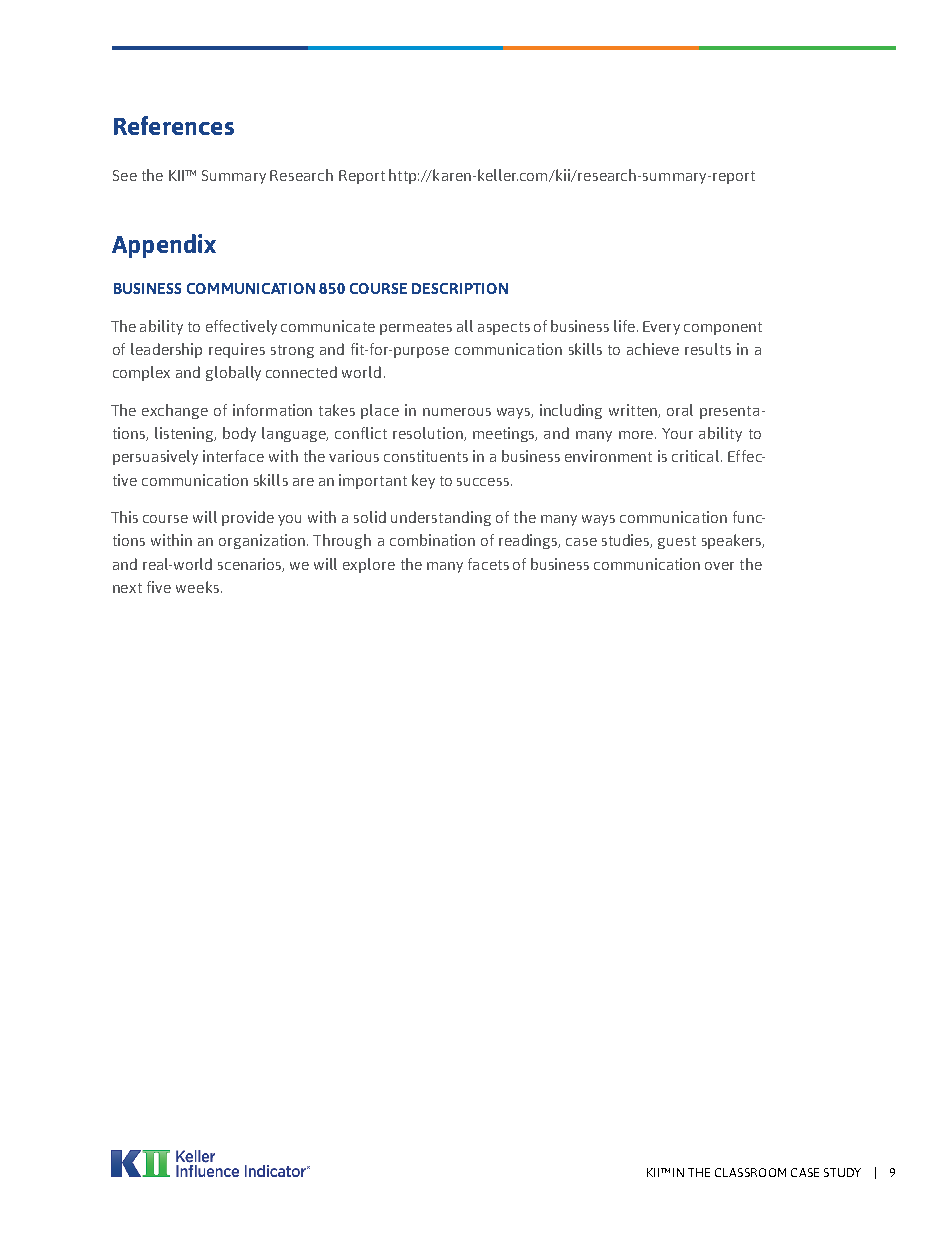 The image size is (952, 1233). I want to click on component, so click(723, 328).
